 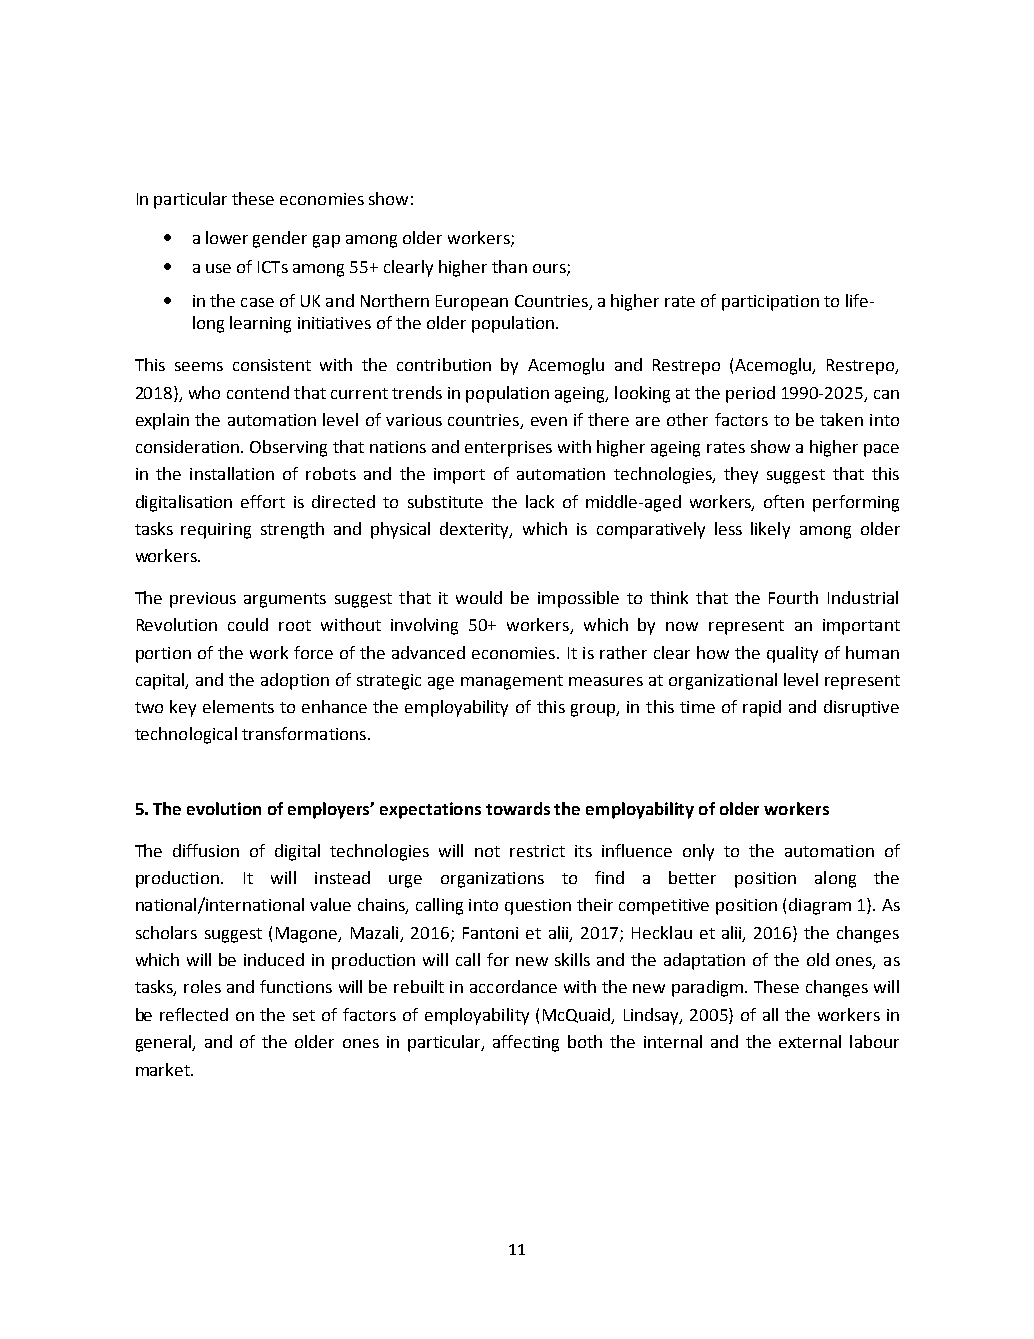 I want to click on only, so click(x=698, y=852).
